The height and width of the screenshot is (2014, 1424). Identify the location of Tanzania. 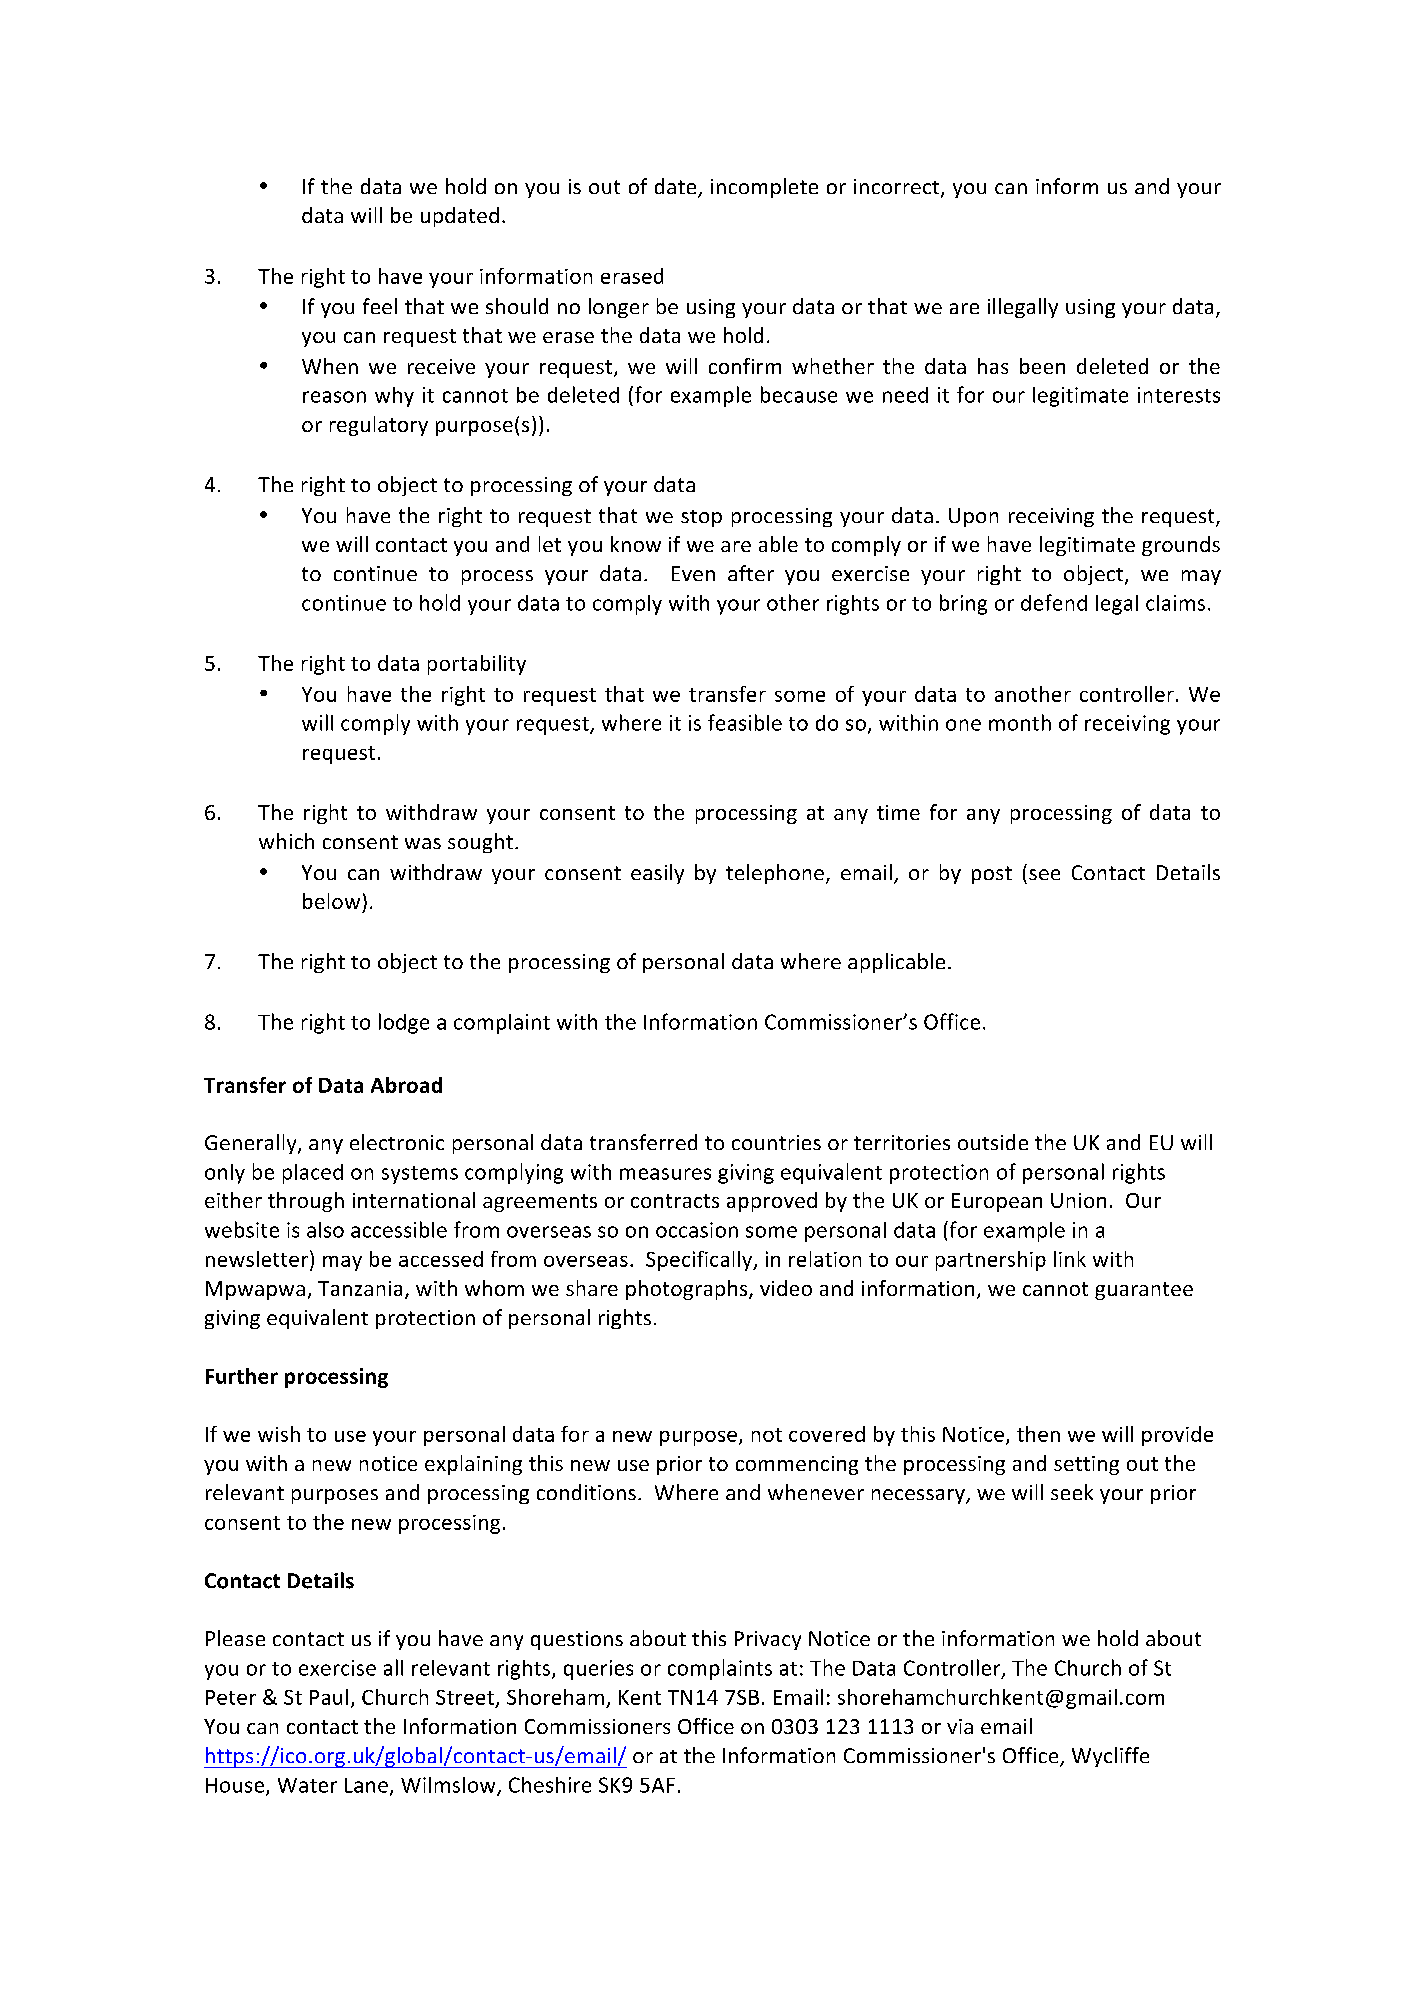
(360, 1288).
